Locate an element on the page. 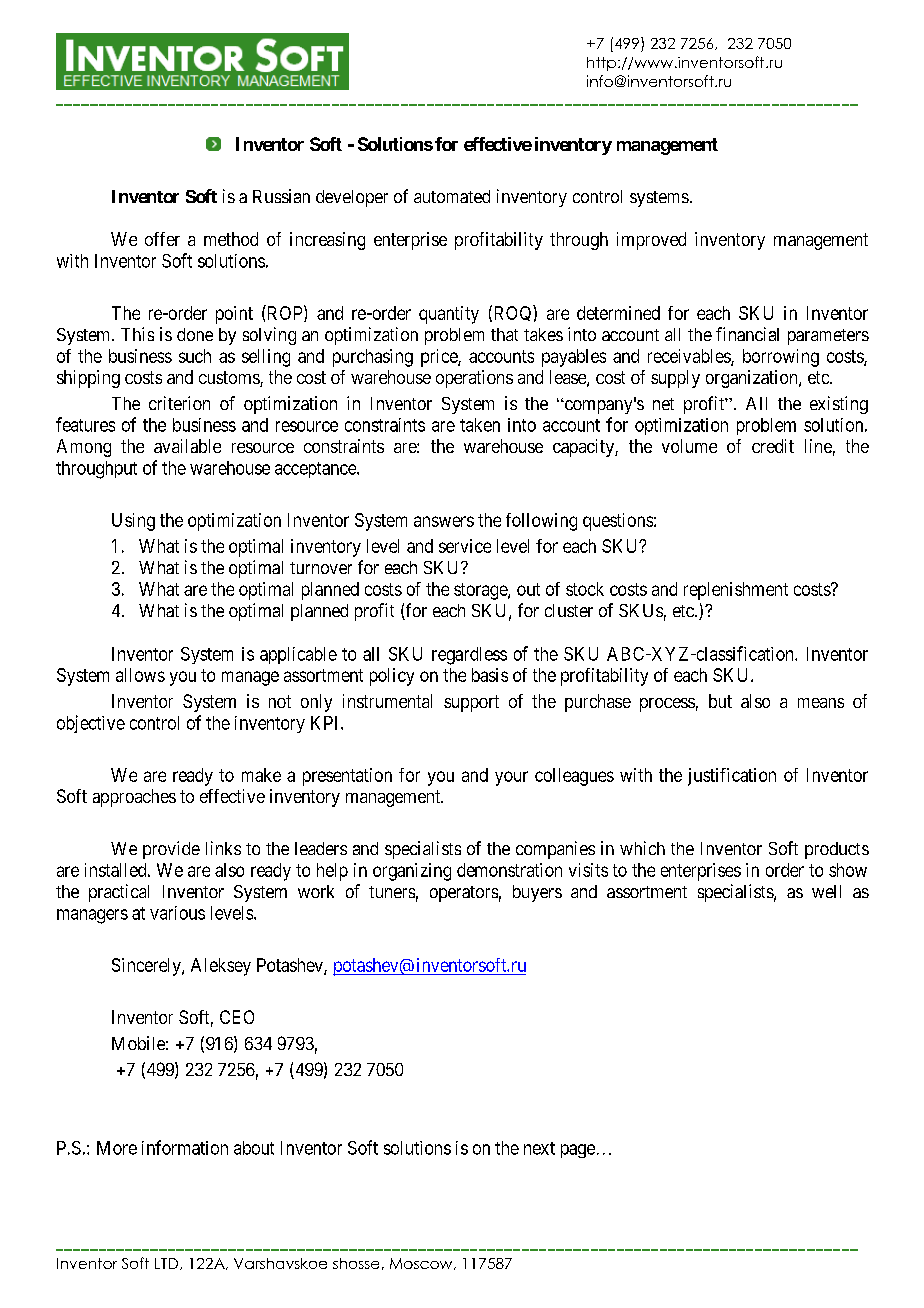 Image resolution: width=924 pixels, height=1308 pixels. various is located at coordinates (177, 913).
